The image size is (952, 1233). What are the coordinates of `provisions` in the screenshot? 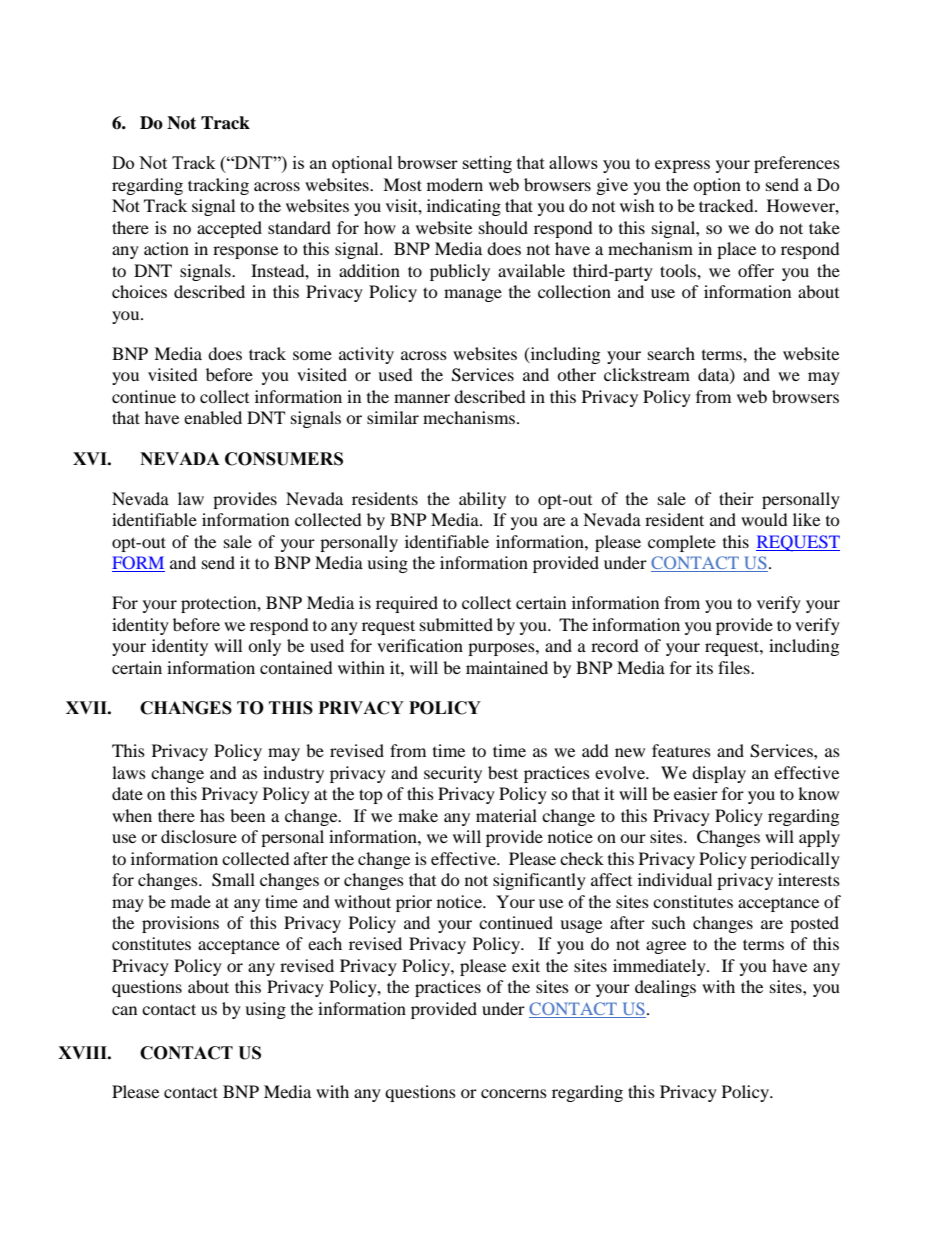 It's located at (180, 924).
